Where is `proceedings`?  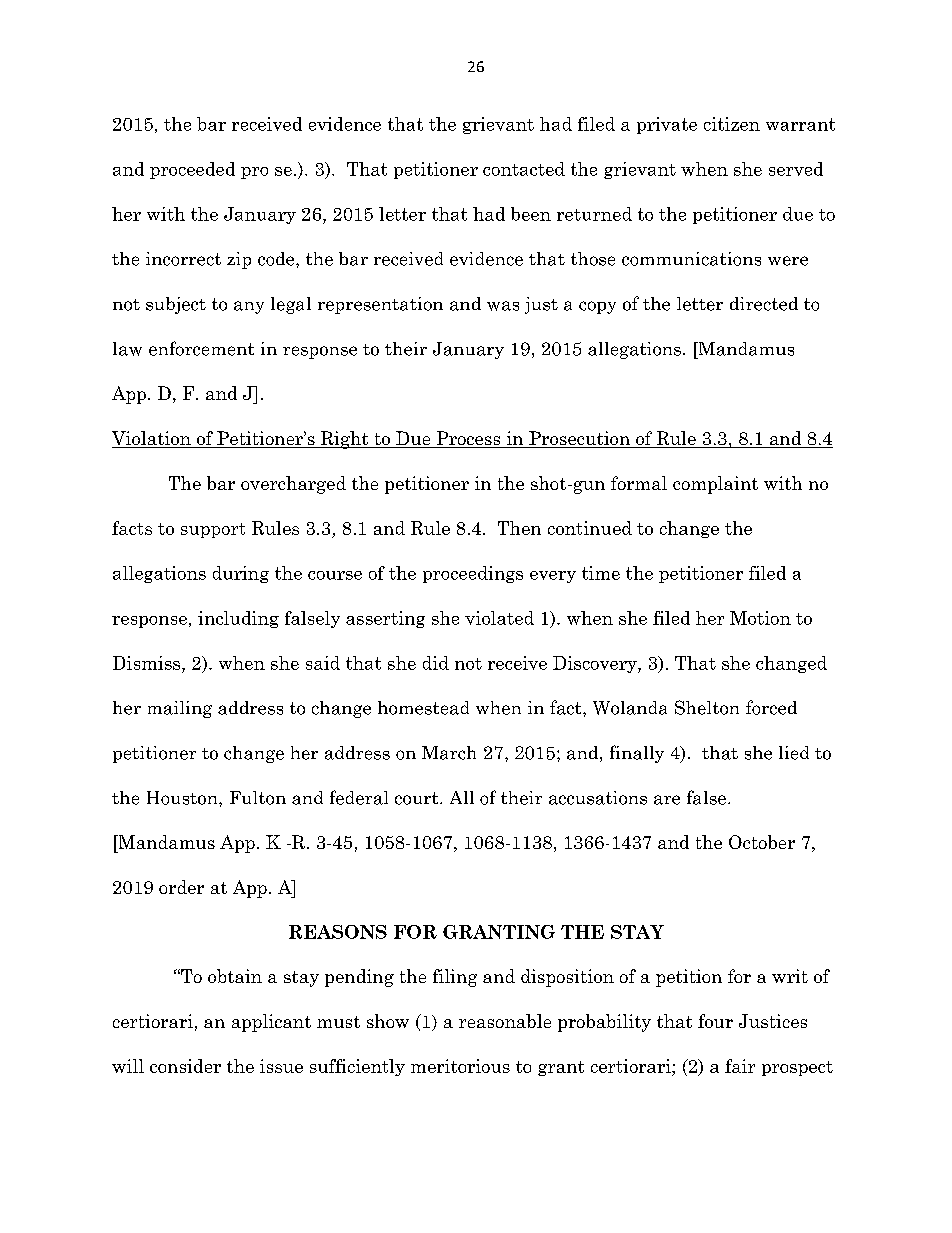 proceedings is located at coordinates (473, 574).
